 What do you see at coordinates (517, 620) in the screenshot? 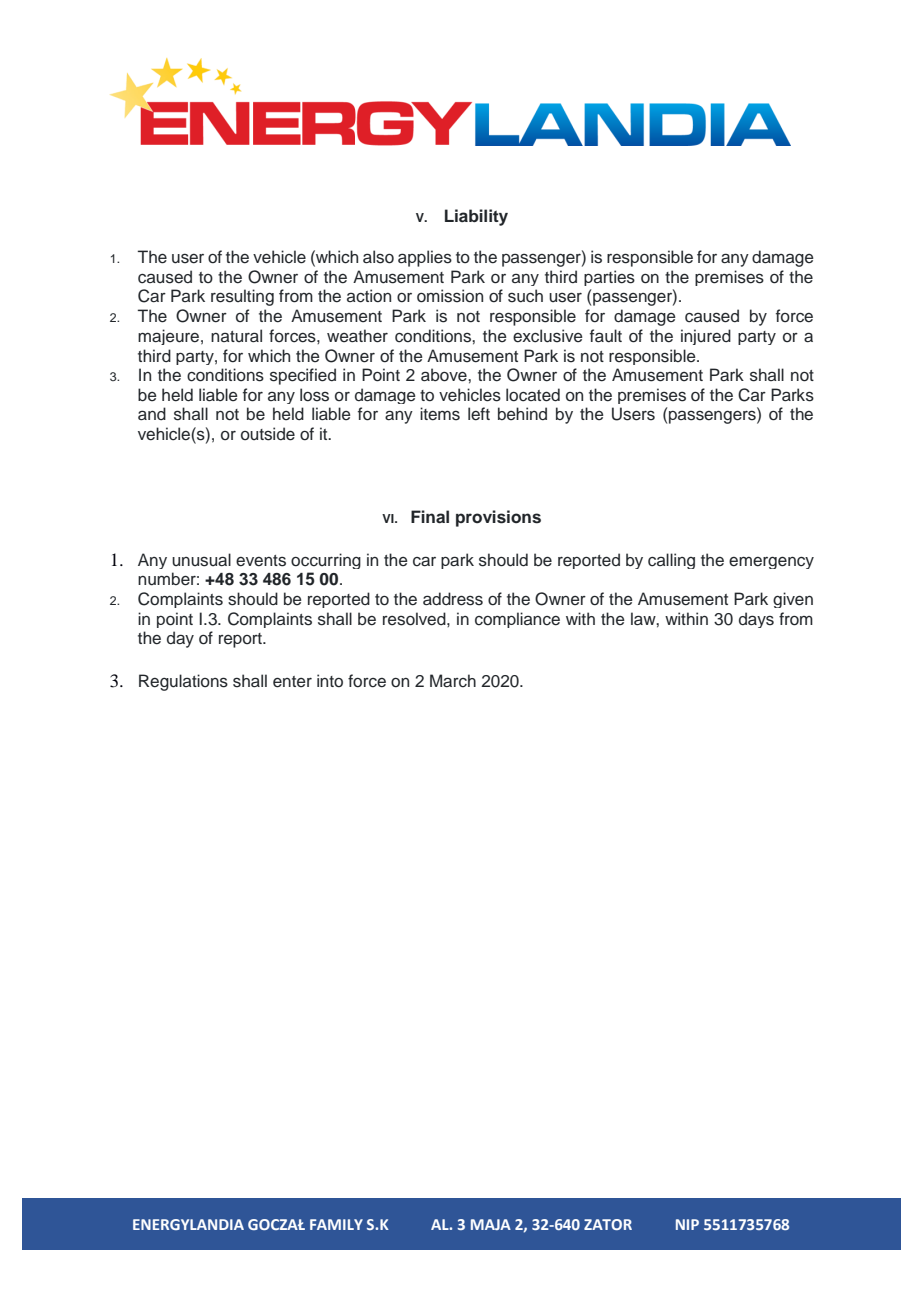
I see `compliance` at bounding box center [517, 620].
